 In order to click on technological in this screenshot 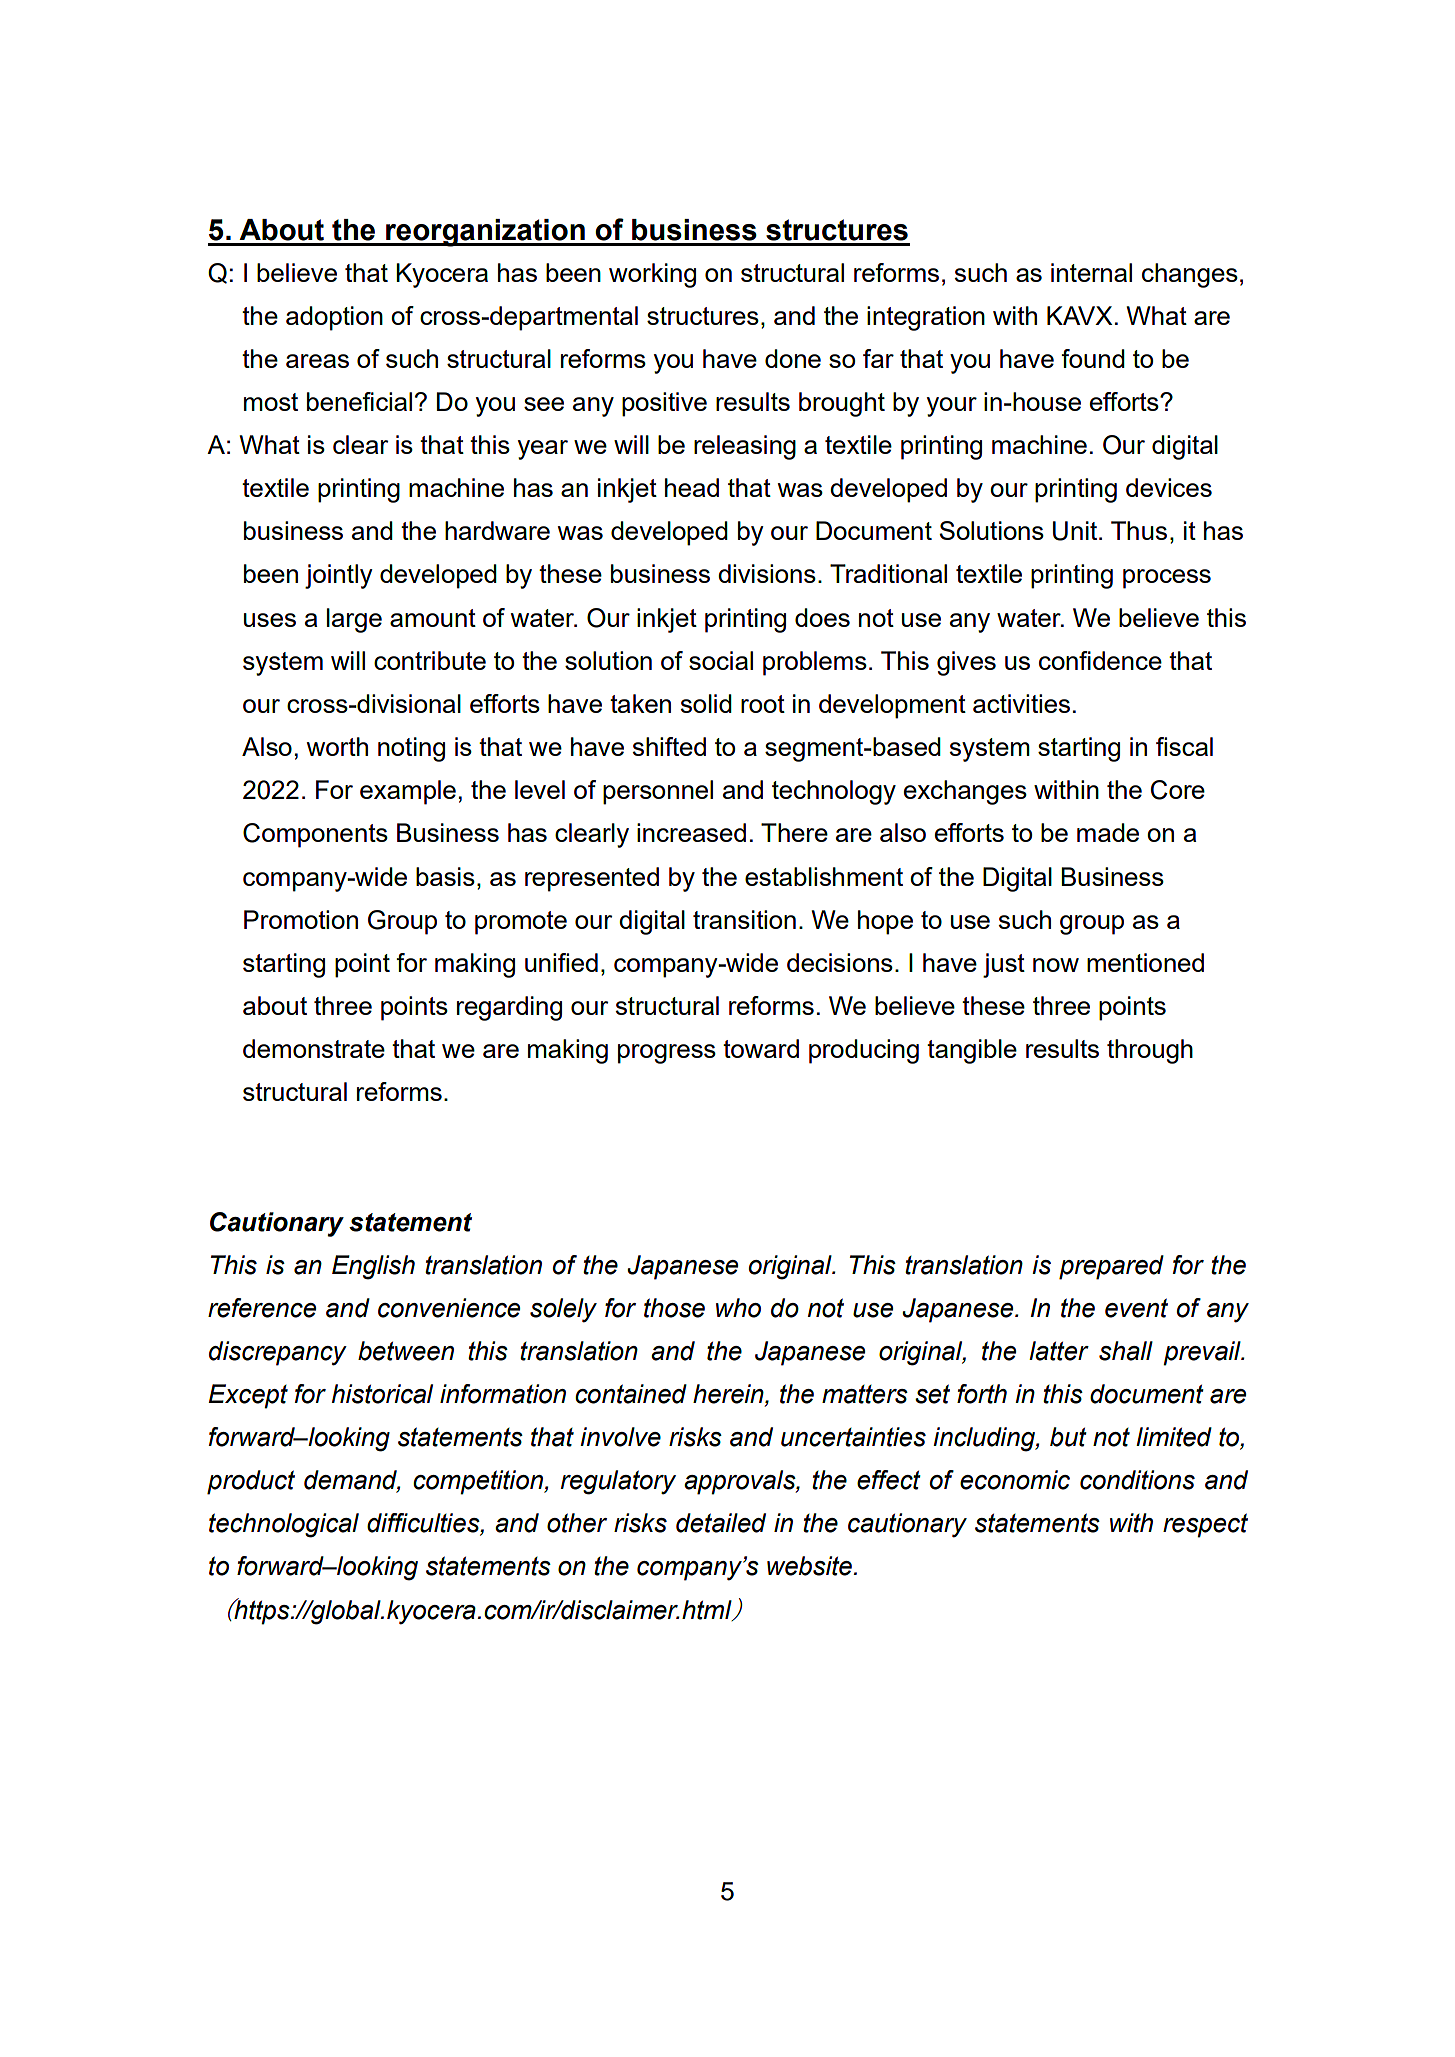, I will do `click(284, 1525)`.
